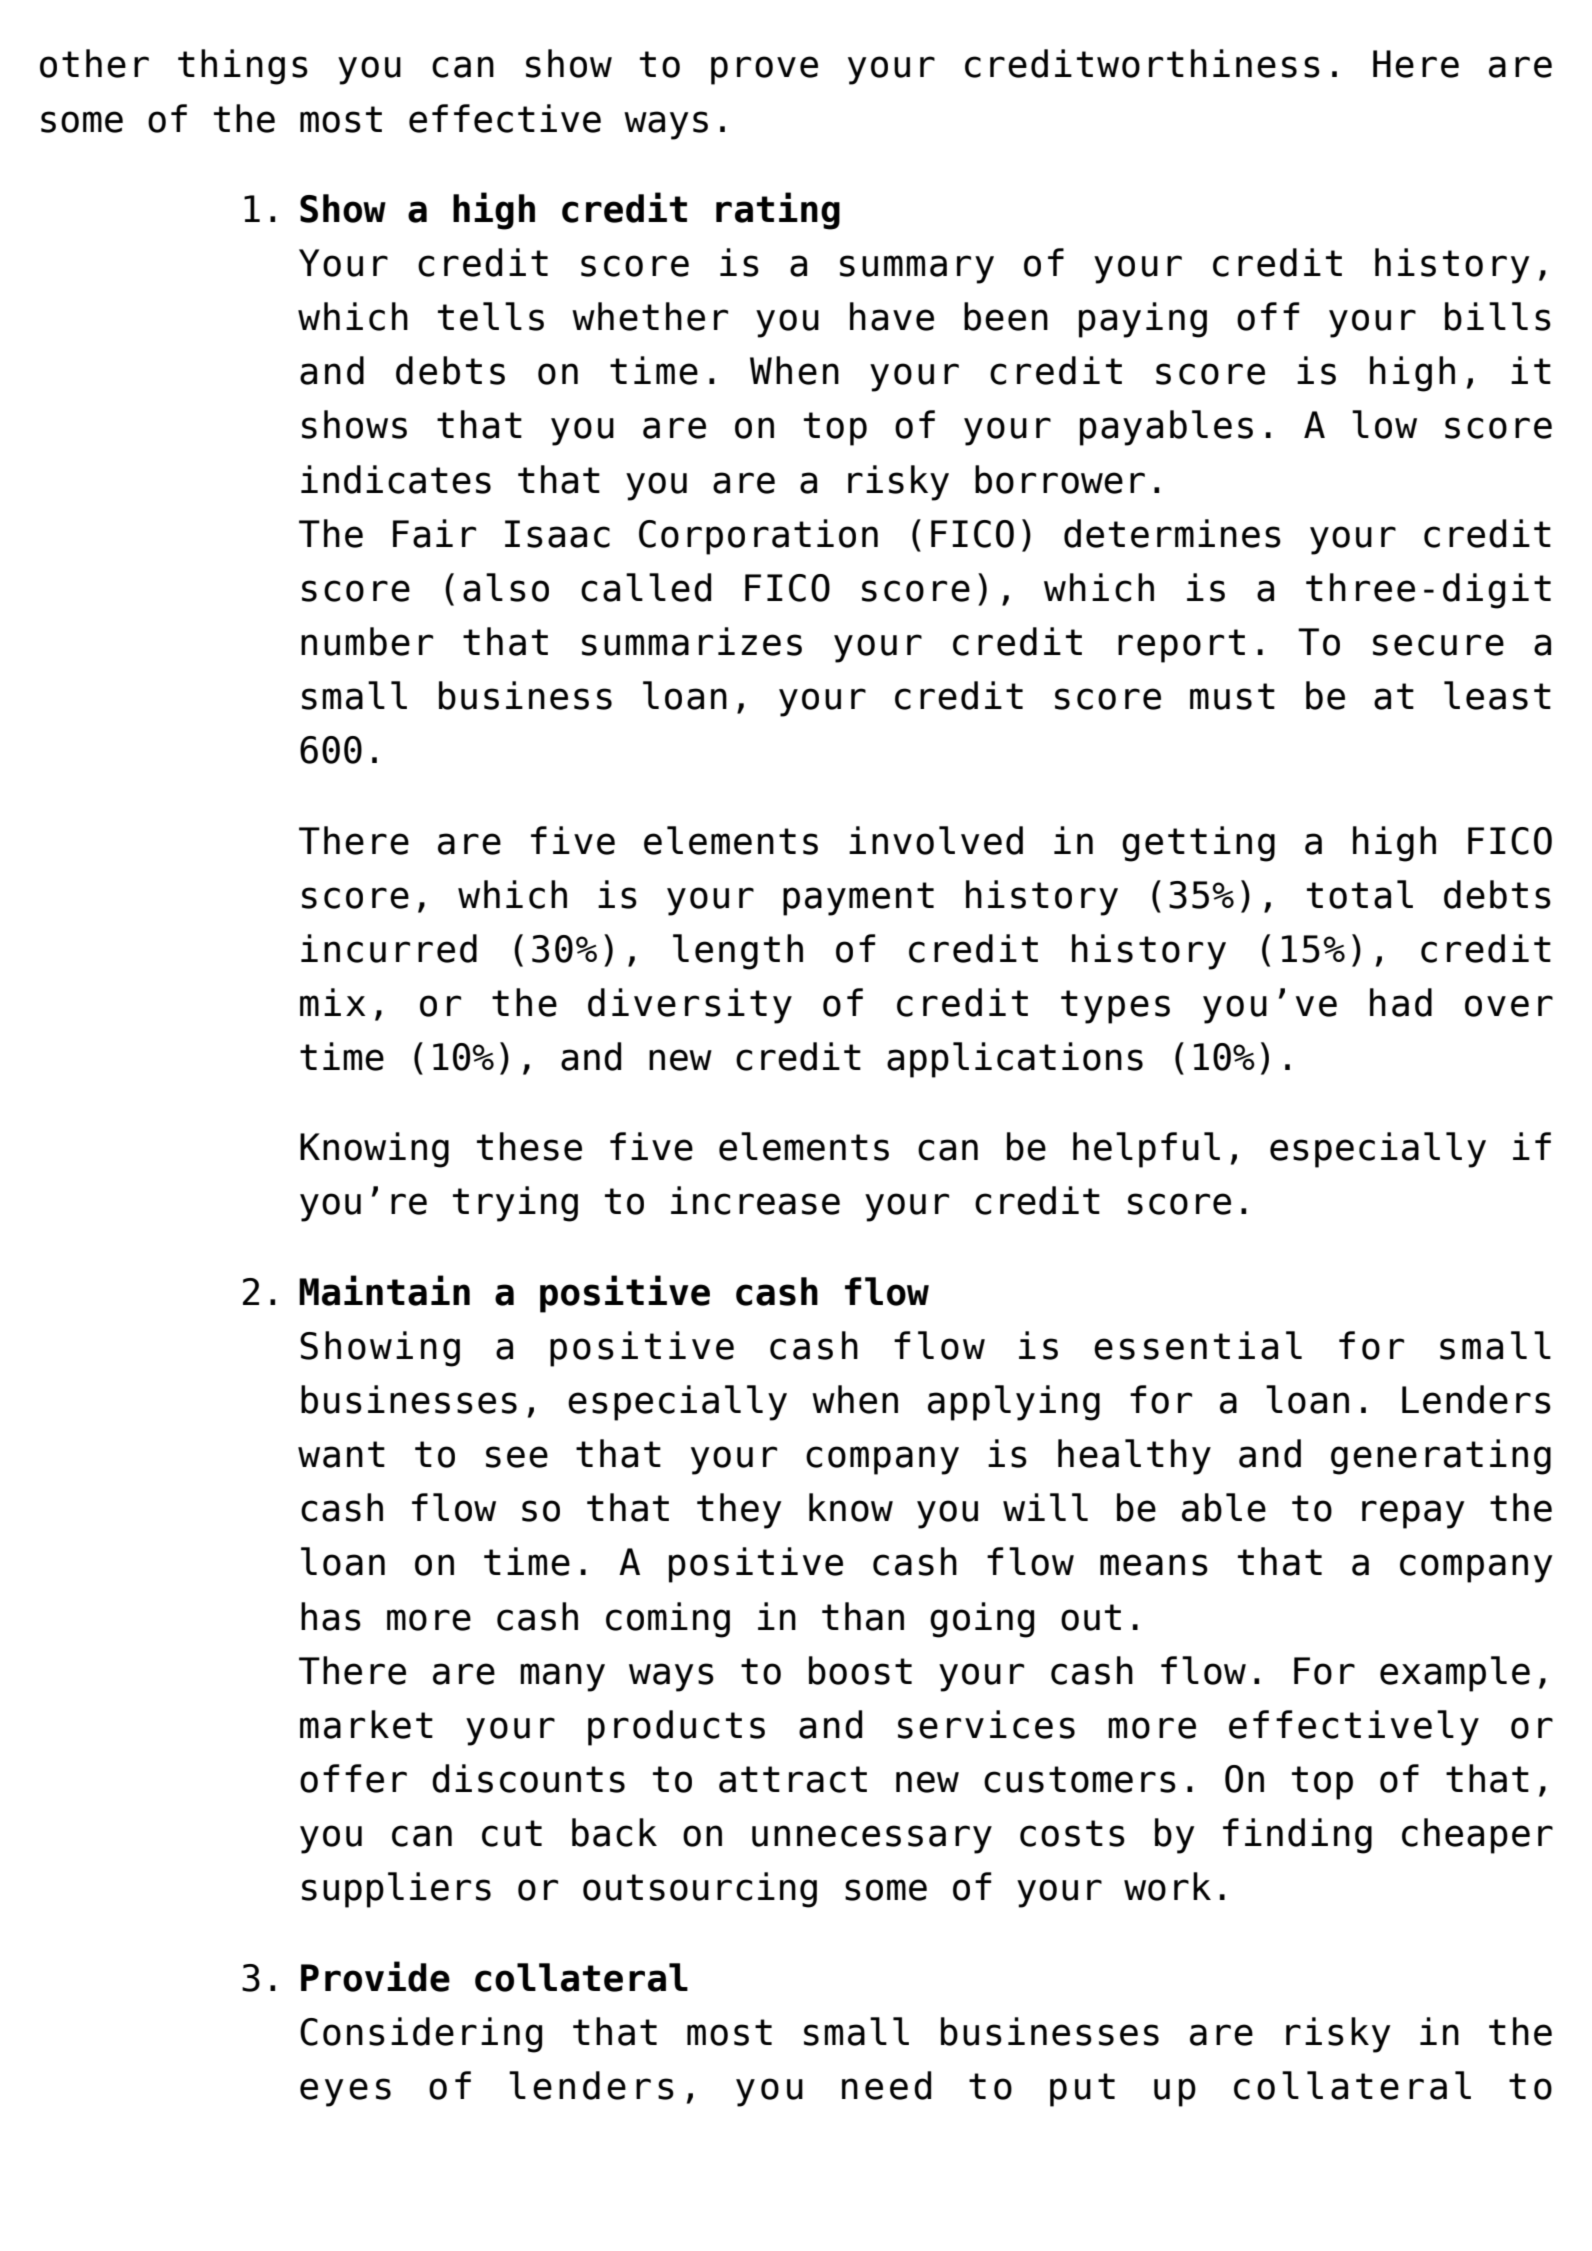  Describe the element at coordinates (345, 2092) in the document. I see `eyes` at that location.
